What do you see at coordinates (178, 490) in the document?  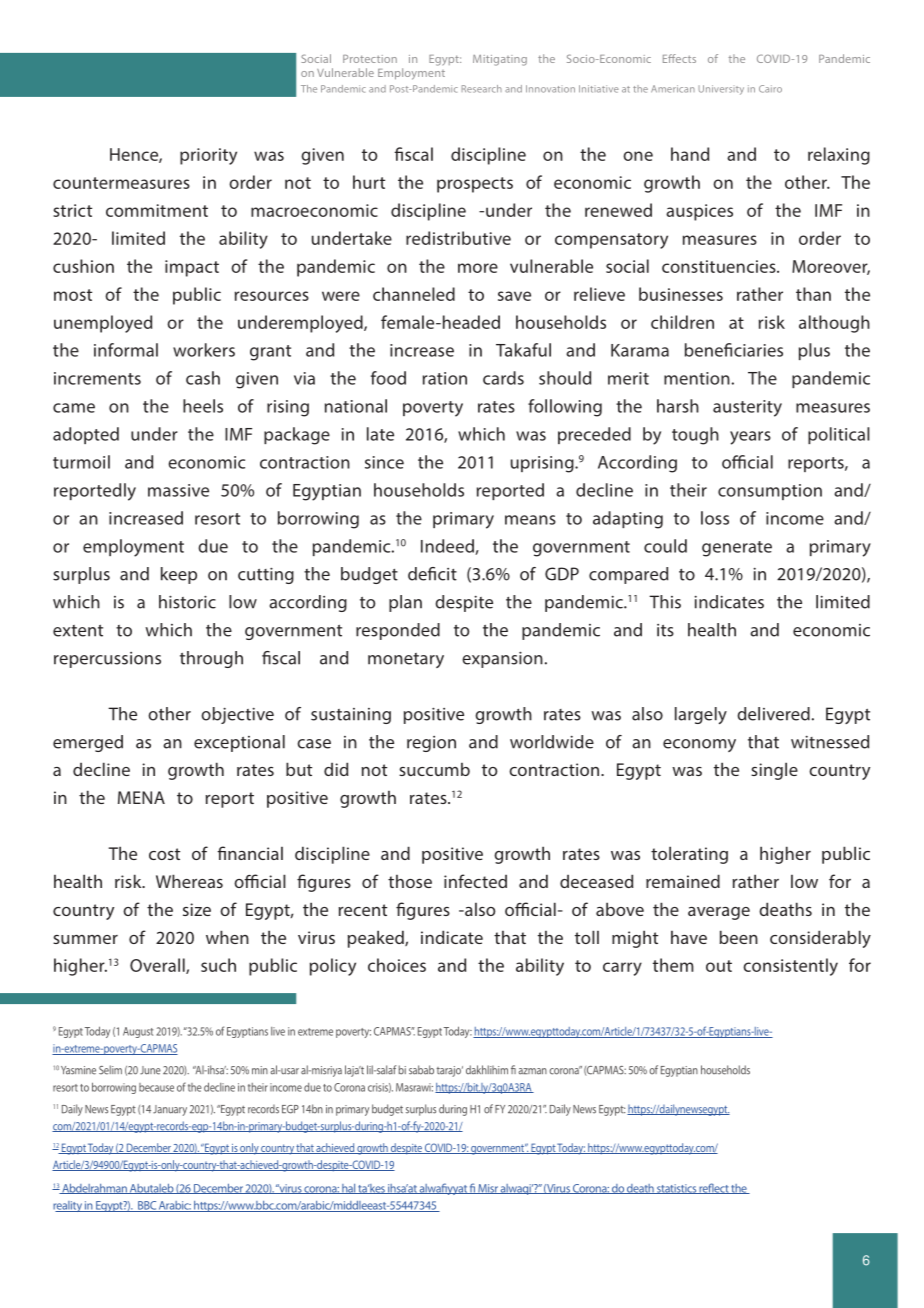 I see `massive` at bounding box center [178, 490].
